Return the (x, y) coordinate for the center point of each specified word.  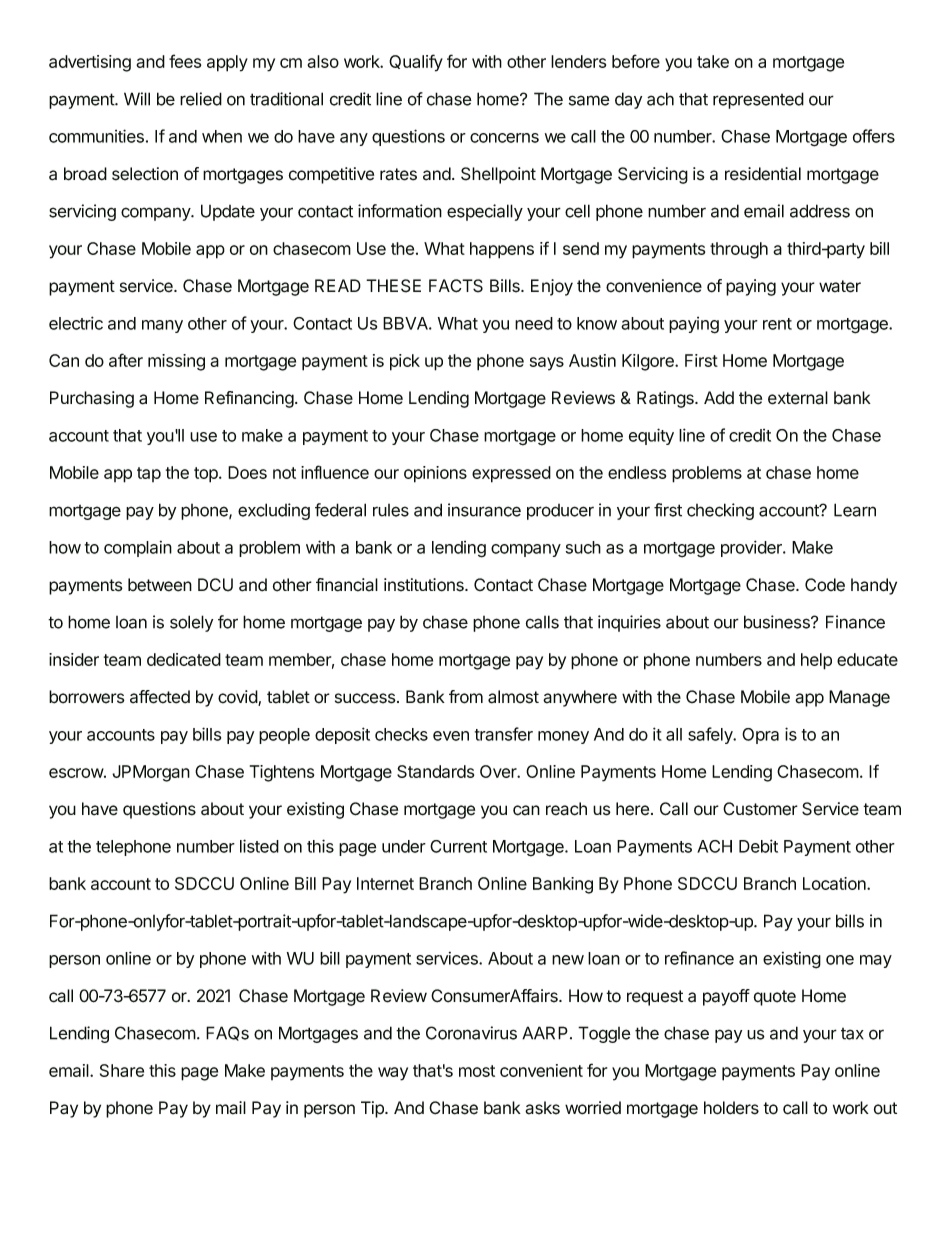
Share (122, 1070)
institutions (425, 585)
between (160, 585)
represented (758, 100)
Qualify (416, 63)
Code (825, 585)
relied (201, 99)
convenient (541, 1070)
